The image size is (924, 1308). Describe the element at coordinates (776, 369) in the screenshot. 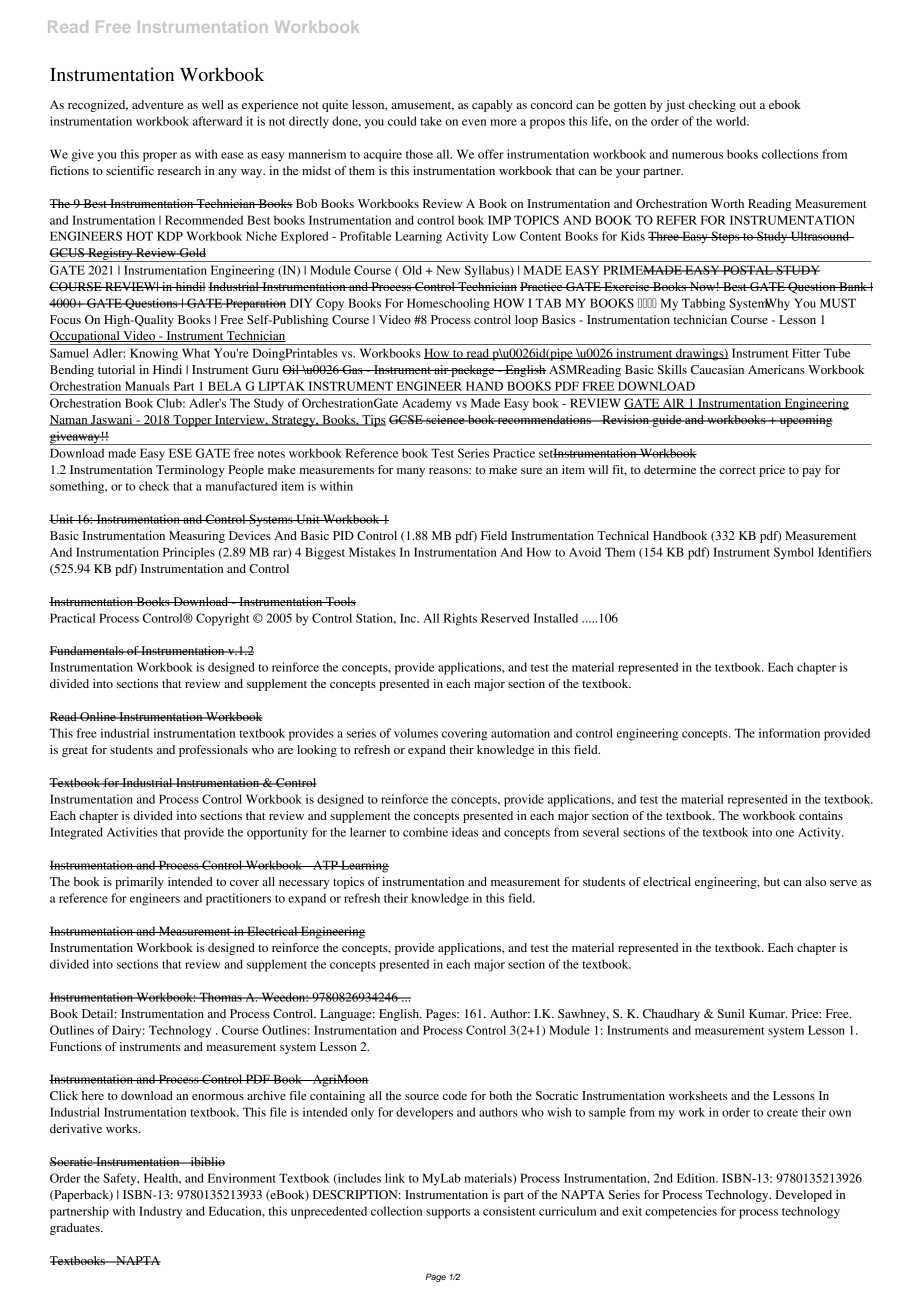

I see `Americans` at that location.
